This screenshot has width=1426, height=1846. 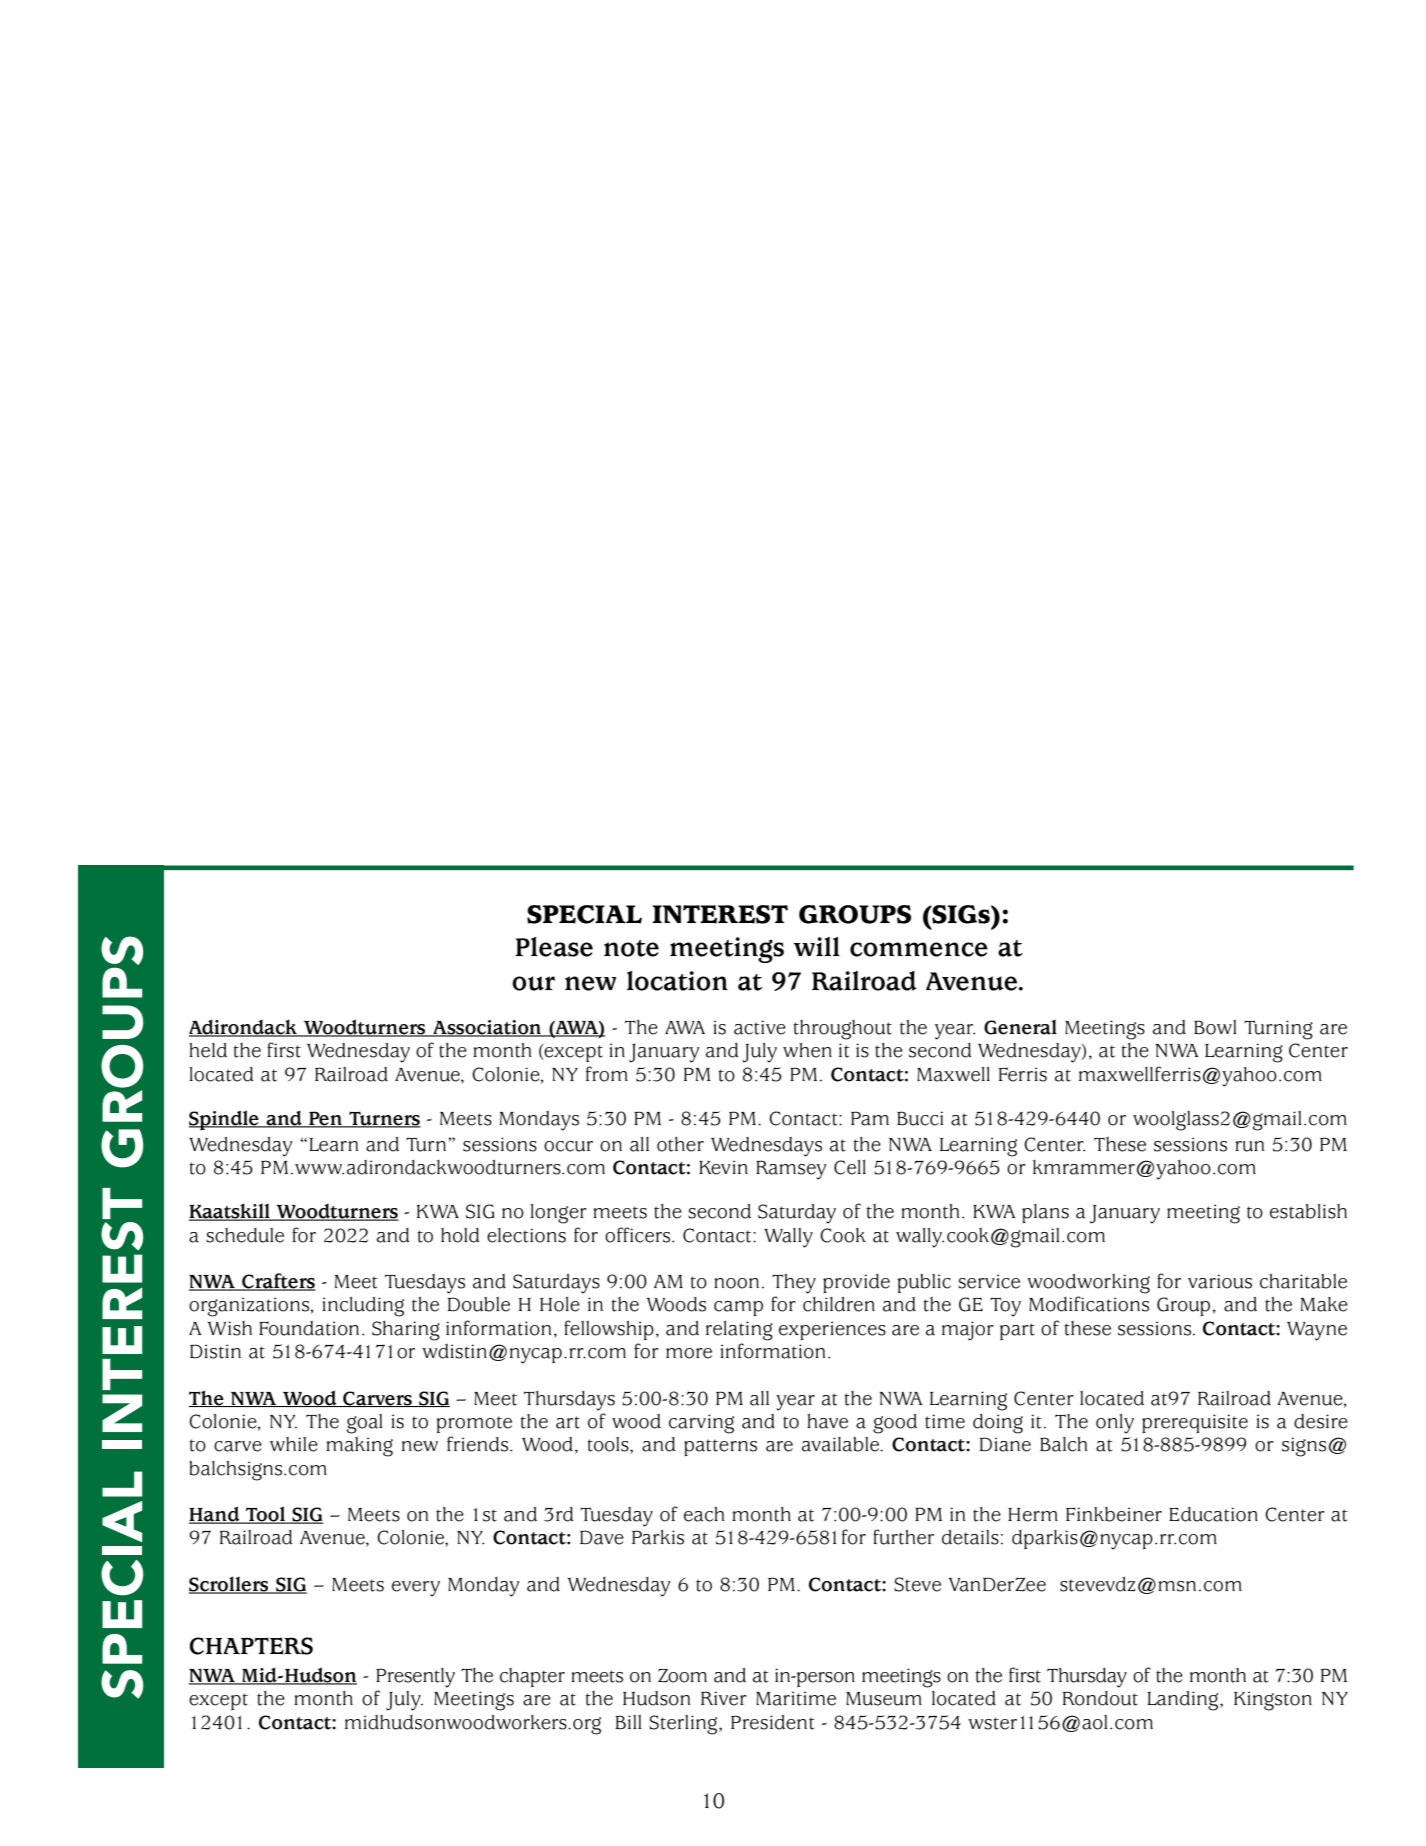 I want to click on Bowl, so click(x=1215, y=1027).
